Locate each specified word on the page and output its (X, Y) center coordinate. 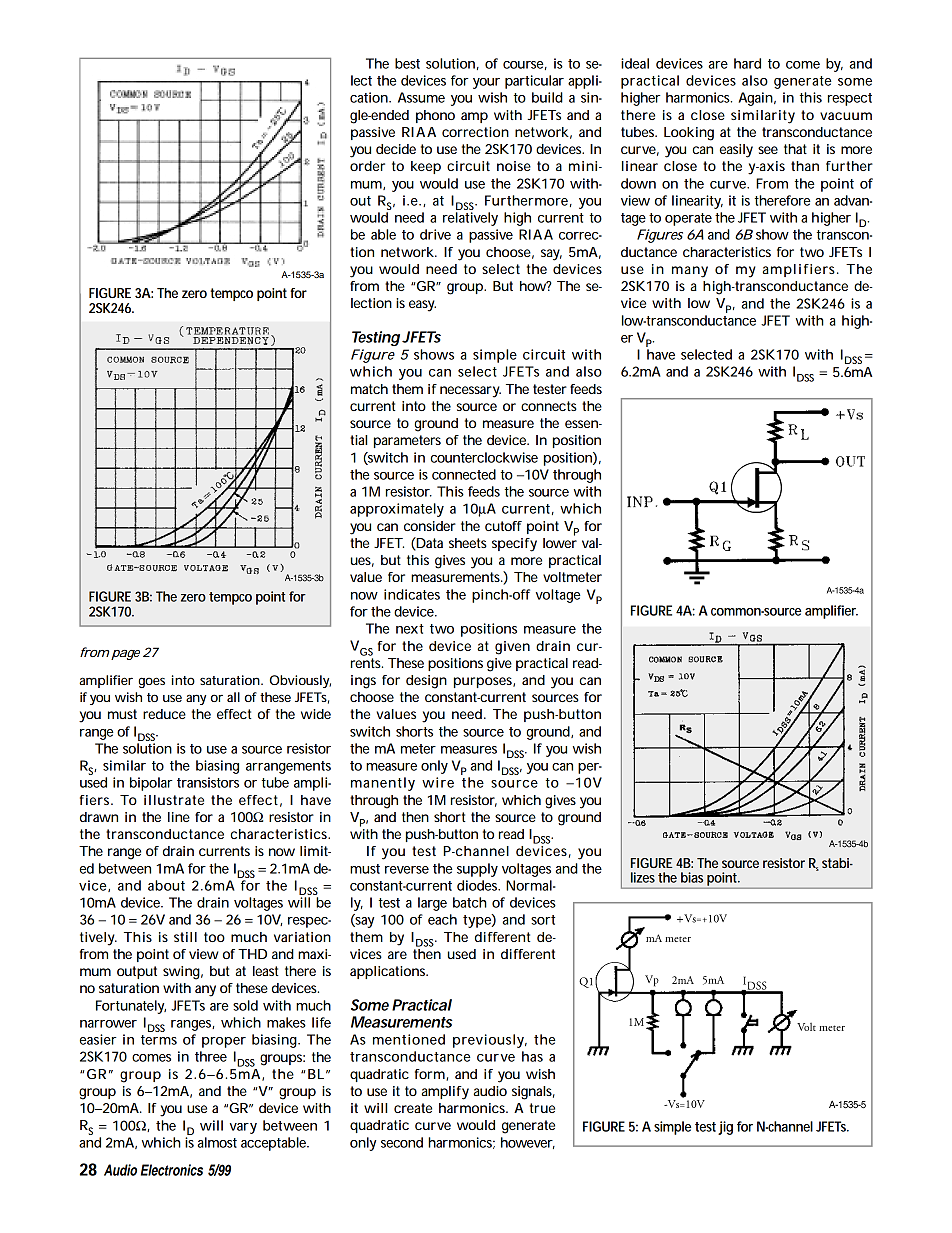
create (413, 1108)
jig (725, 1128)
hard (747, 63)
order (367, 166)
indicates (412, 594)
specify (514, 545)
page (125, 655)
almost (217, 1142)
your (486, 83)
